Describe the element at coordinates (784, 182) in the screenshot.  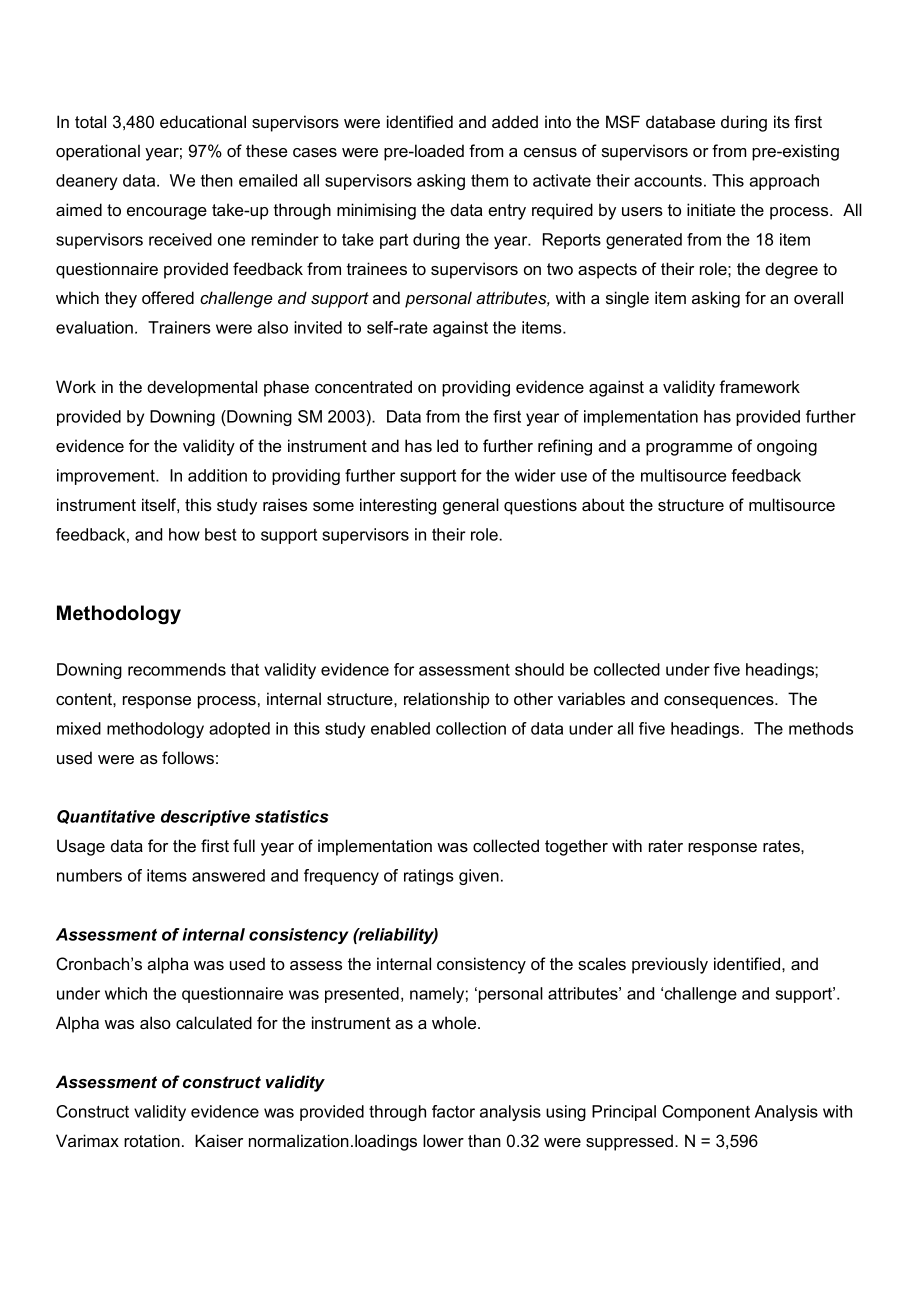
I see `approach` at that location.
